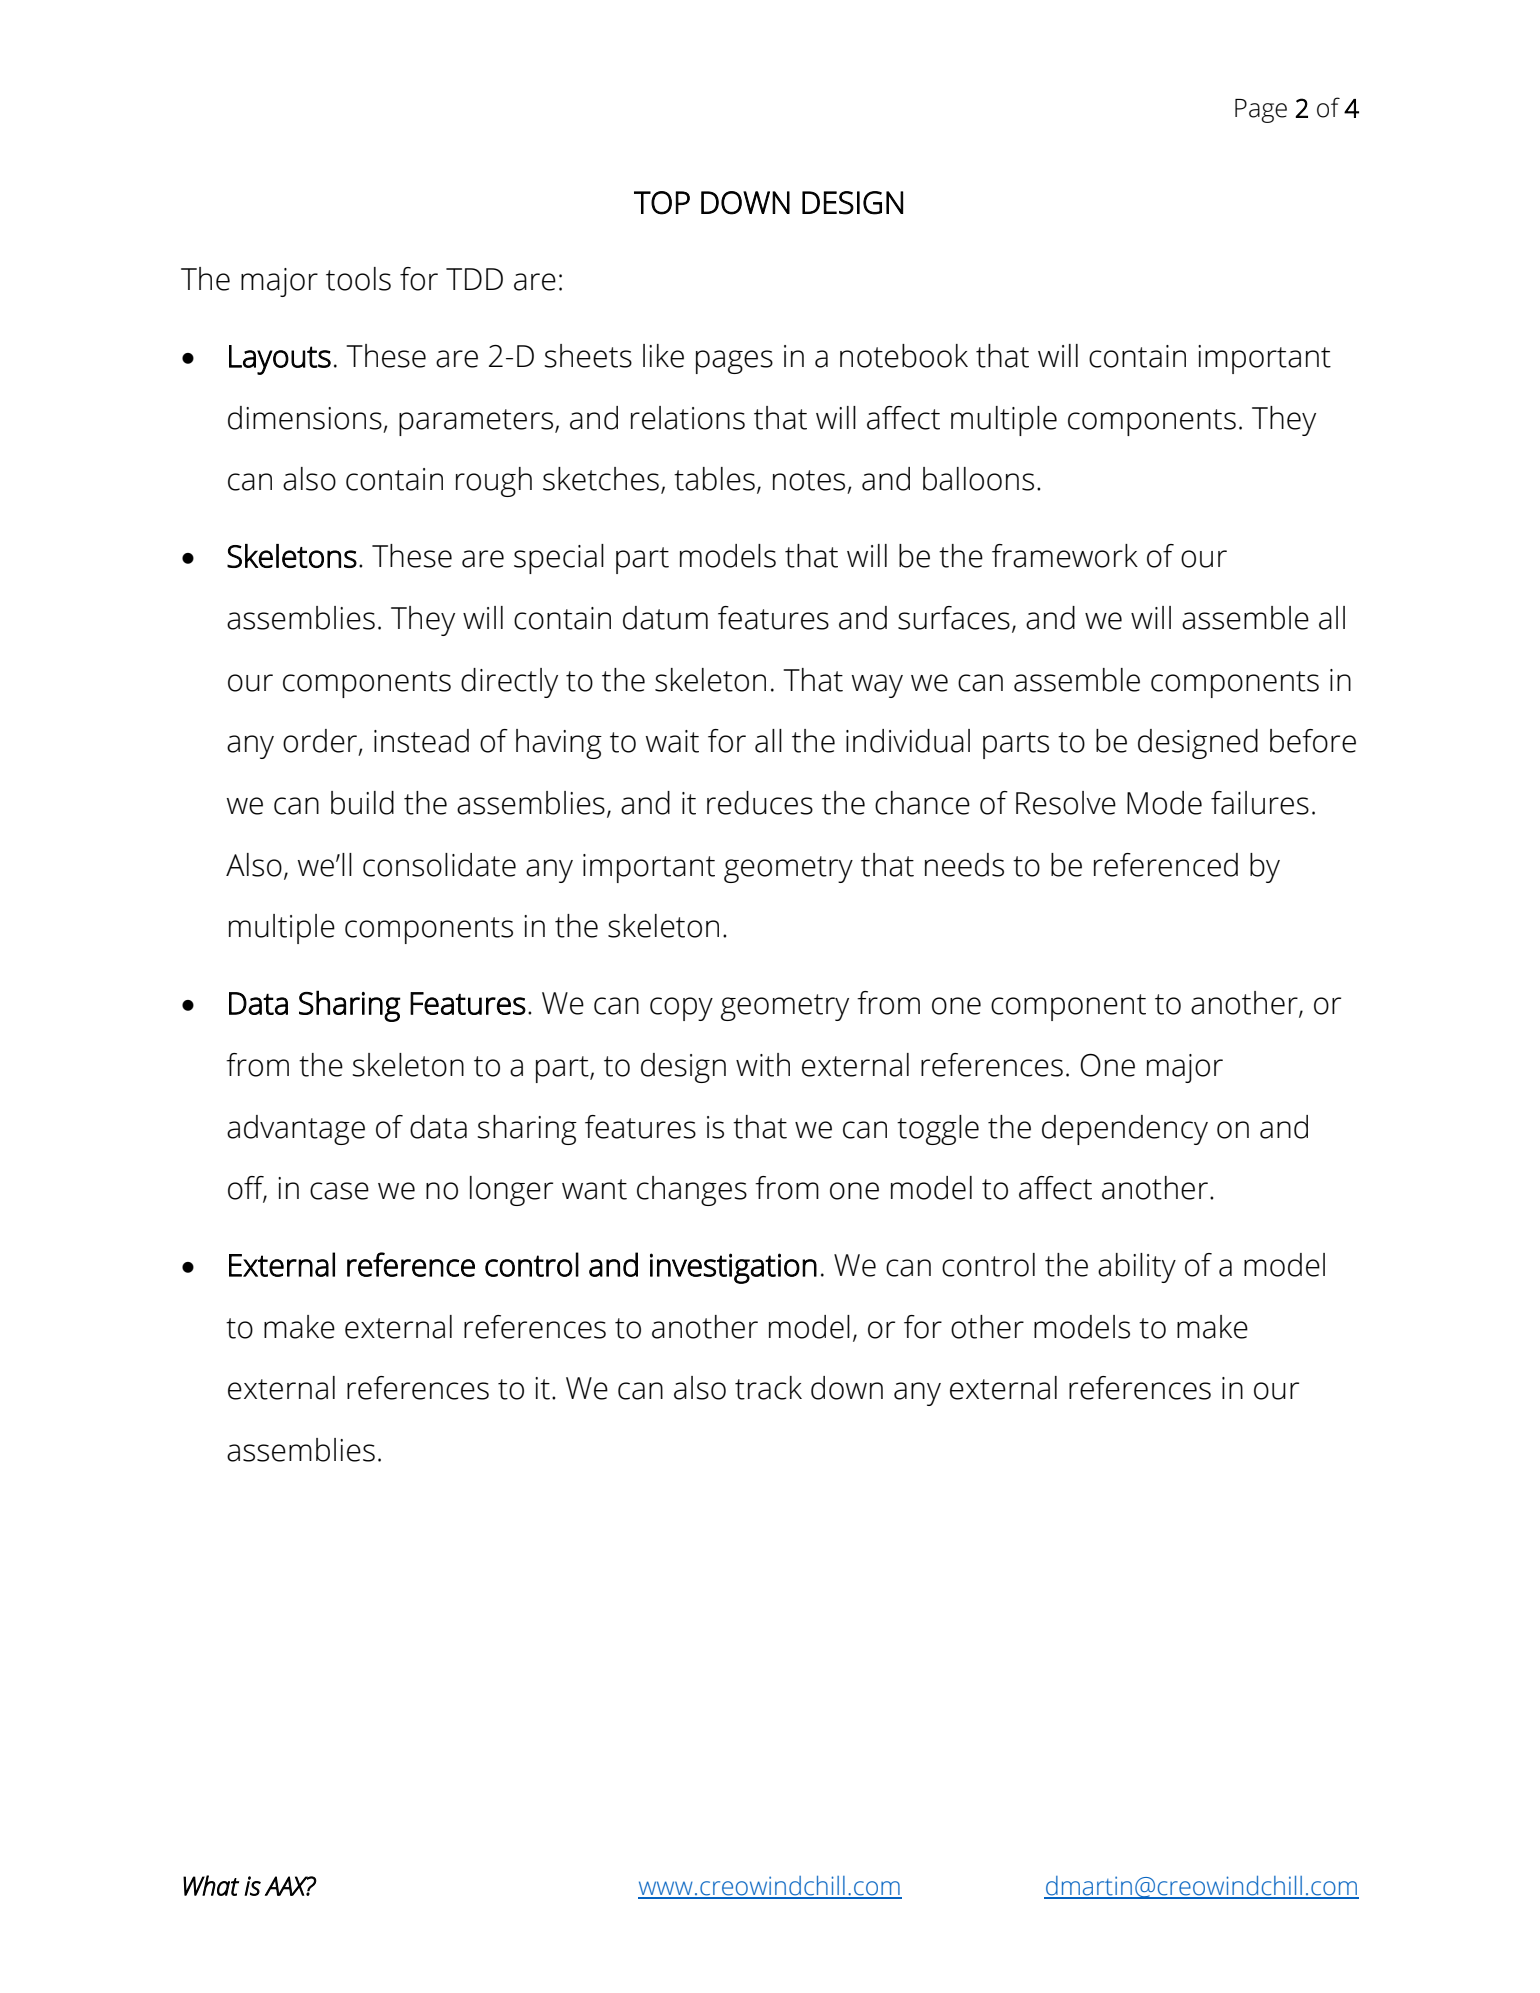 This page has height=1993, width=1540. What do you see at coordinates (296, 1130) in the page?
I see `advantage` at bounding box center [296, 1130].
